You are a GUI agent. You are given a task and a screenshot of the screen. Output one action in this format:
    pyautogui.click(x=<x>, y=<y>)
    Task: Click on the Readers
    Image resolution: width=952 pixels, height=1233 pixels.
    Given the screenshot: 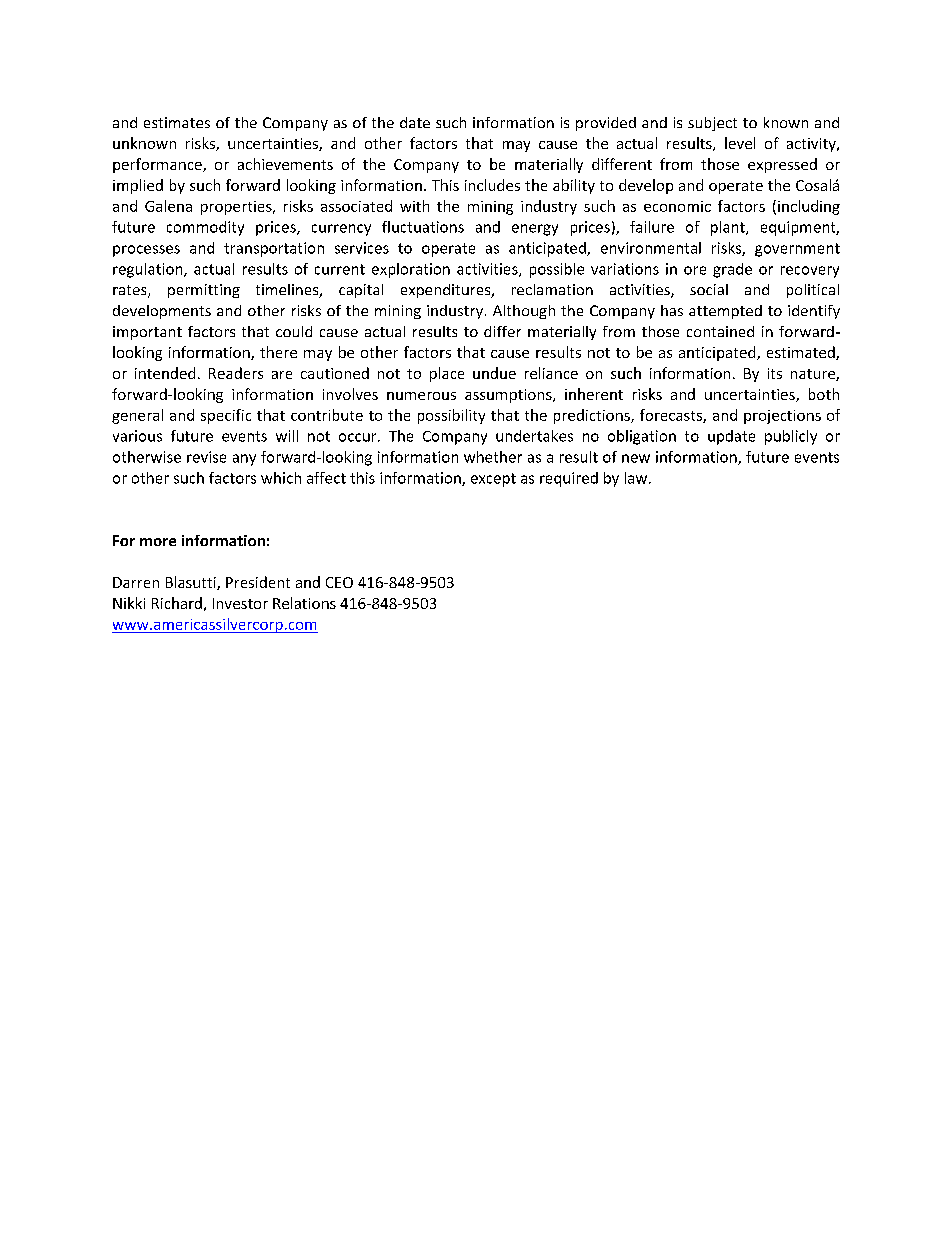 What is the action you would take?
    pyautogui.click(x=236, y=373)
